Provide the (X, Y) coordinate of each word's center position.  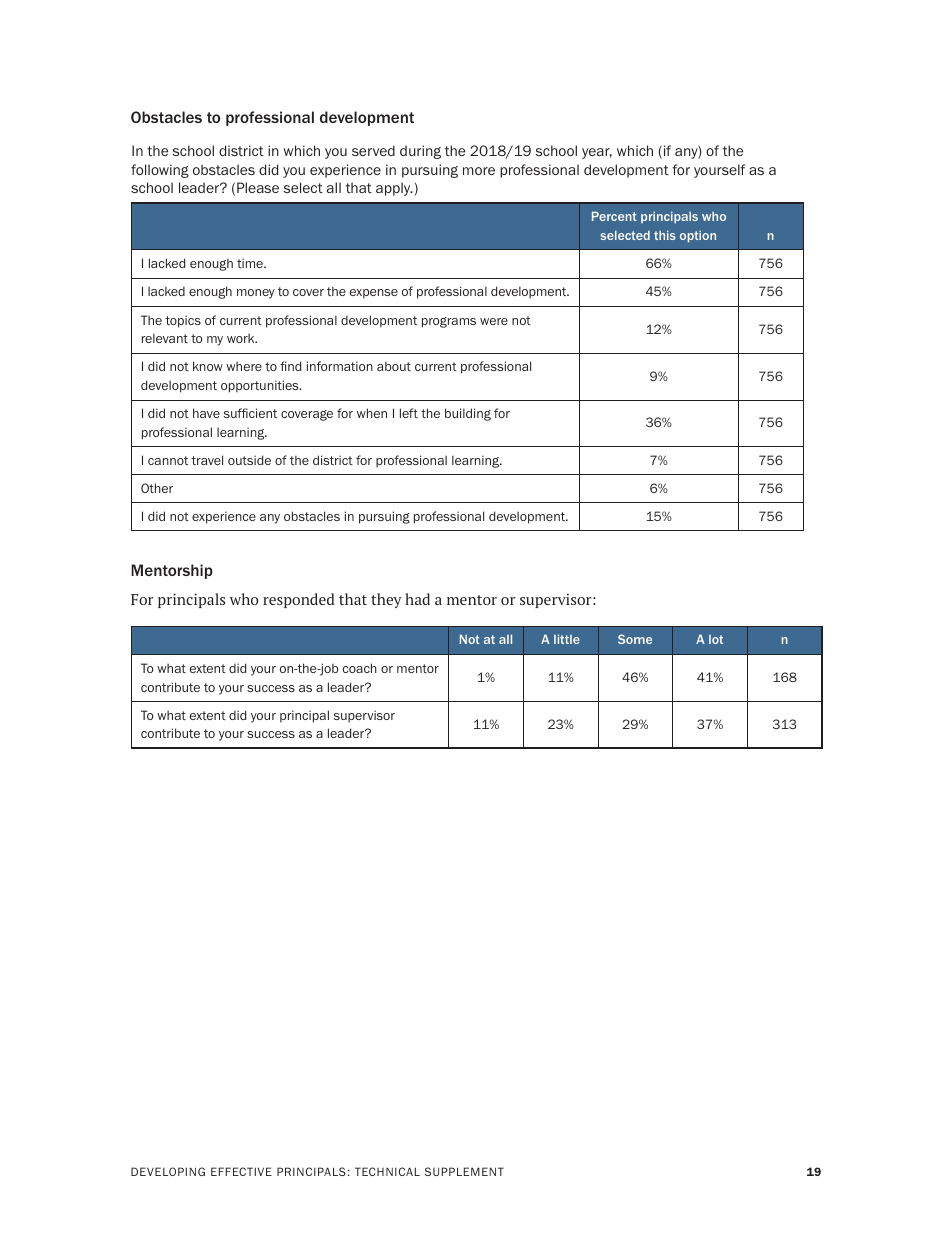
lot (716, 639)
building (468, 414)
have (206, 413)
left (409, 413)
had (417, 599)
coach (360, 668)
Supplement (464, 1171)
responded (299, 600)
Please (258, 187)
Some (635, 639)
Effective (241, 1171)
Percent (614, 216)
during (420, 152)
